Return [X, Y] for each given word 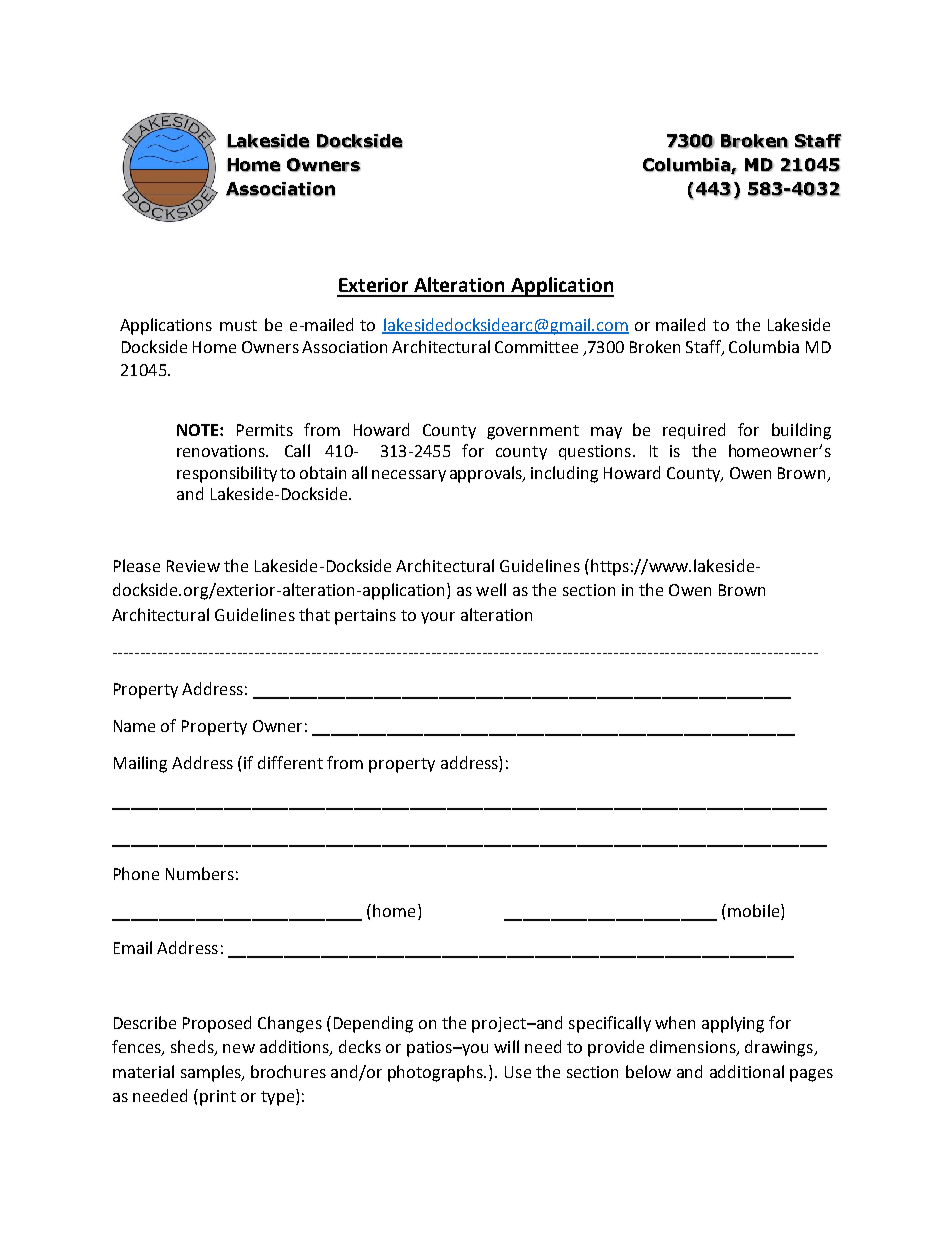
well [491, 589]
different [290, 762]
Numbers [200, 873]
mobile [755, 912]
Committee [536, 347]
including [564, 474]
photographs [437, 1073]
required [694, 431]
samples [212, 1073]
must [238, 325]
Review [193, 566]
